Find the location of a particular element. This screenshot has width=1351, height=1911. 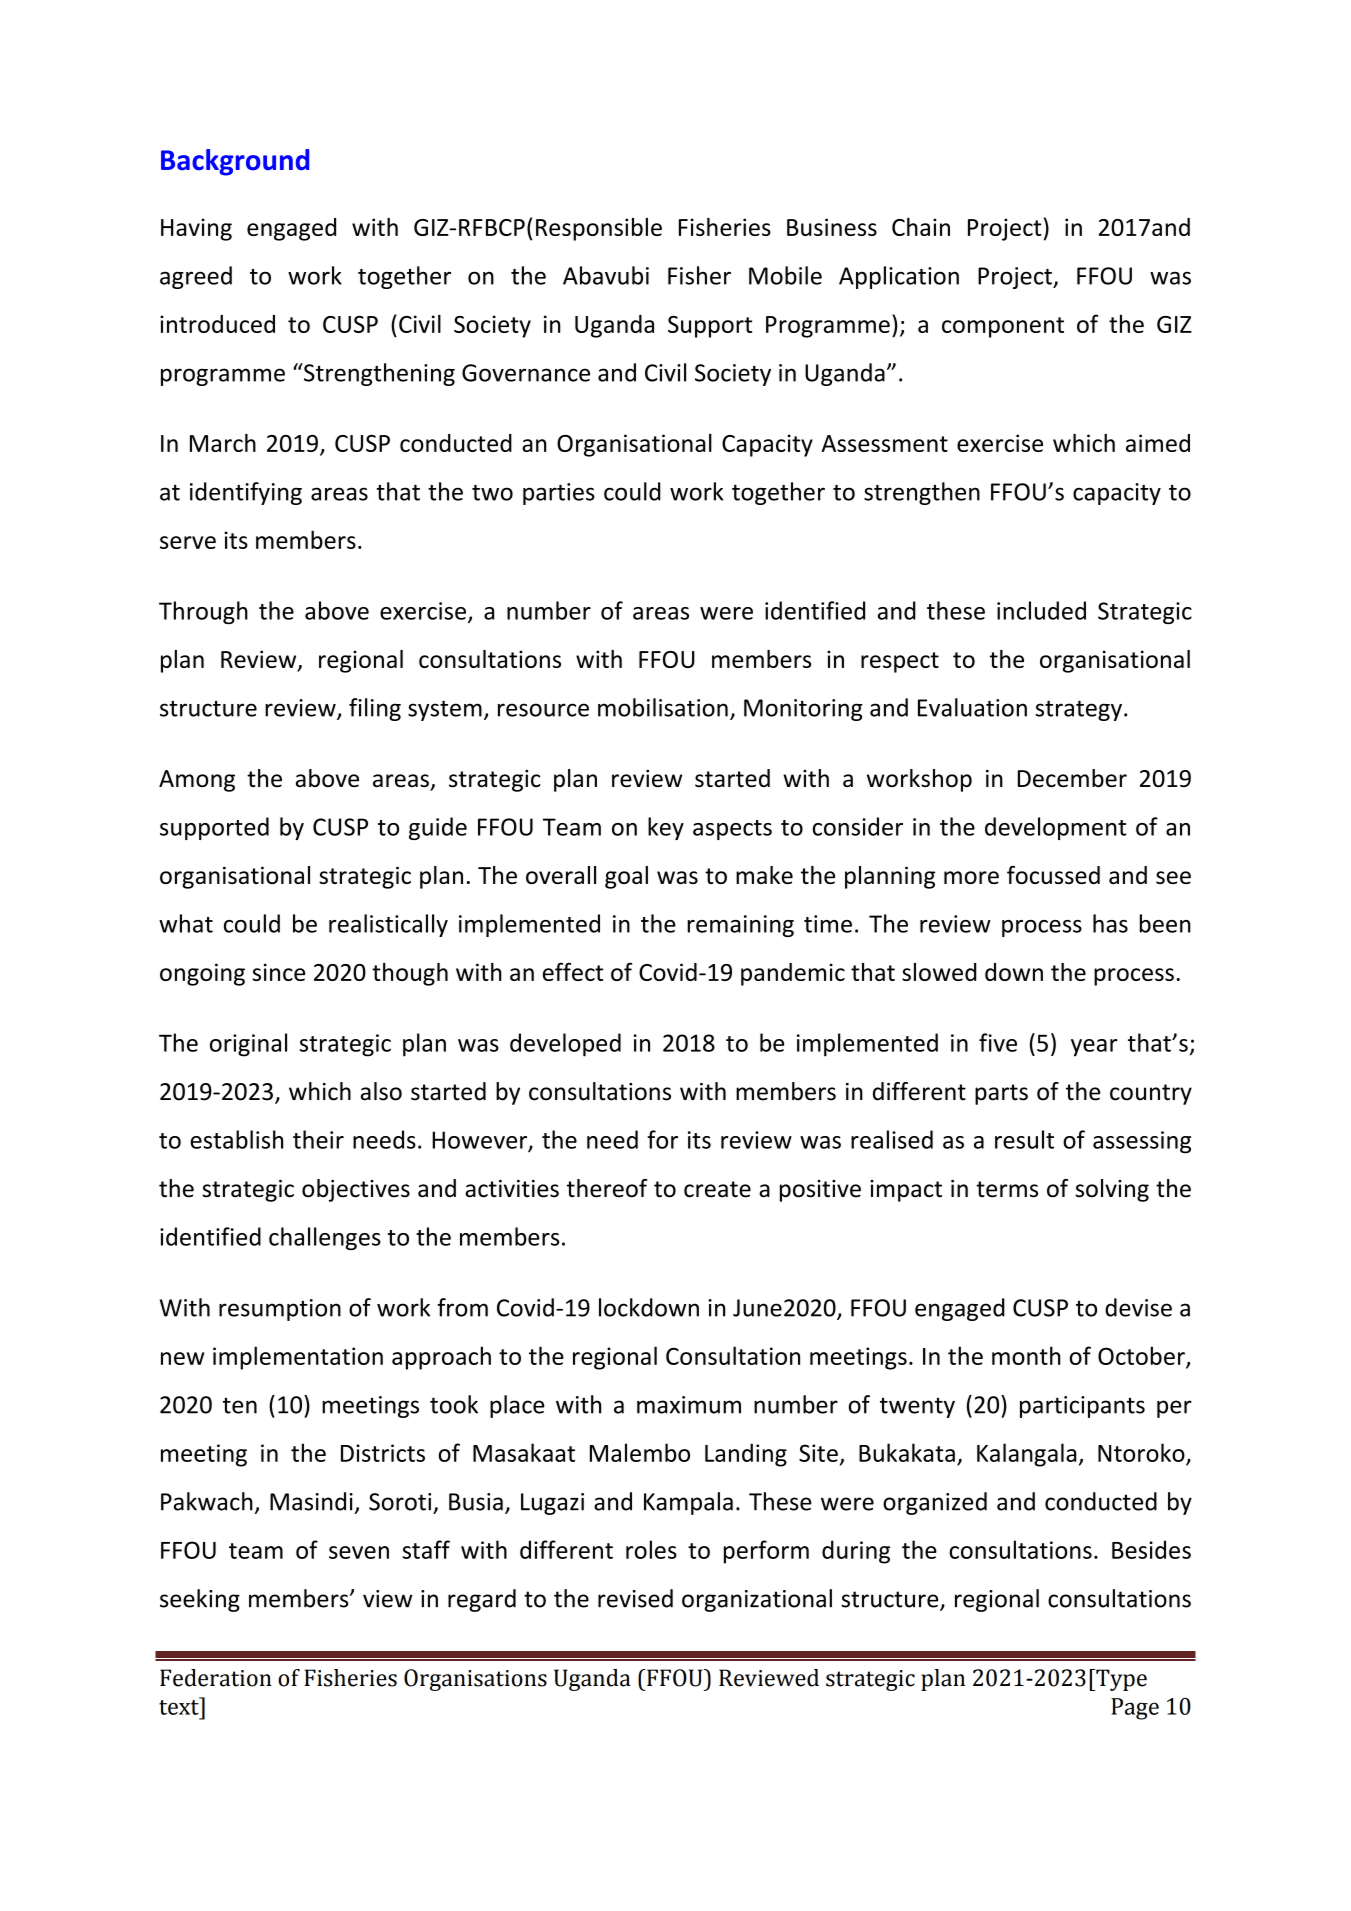

Chain is located at coordinates (921, 227).
